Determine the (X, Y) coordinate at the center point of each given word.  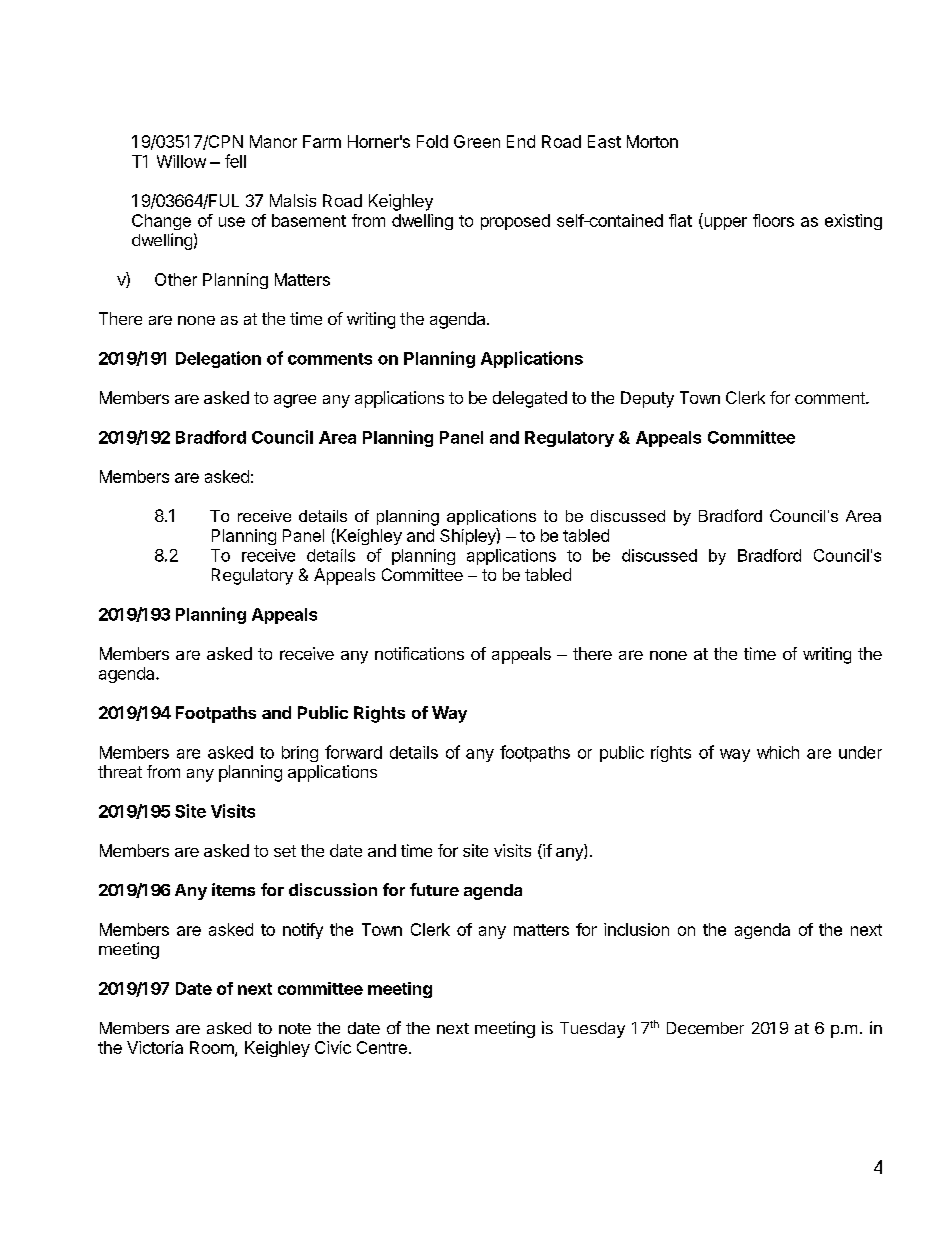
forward (353, 752)
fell (235, 161)
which (778, 752)
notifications (419, 653)
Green (477, 141)
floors (773, 220)
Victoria (155, 1047)
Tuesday (592, 1030)
